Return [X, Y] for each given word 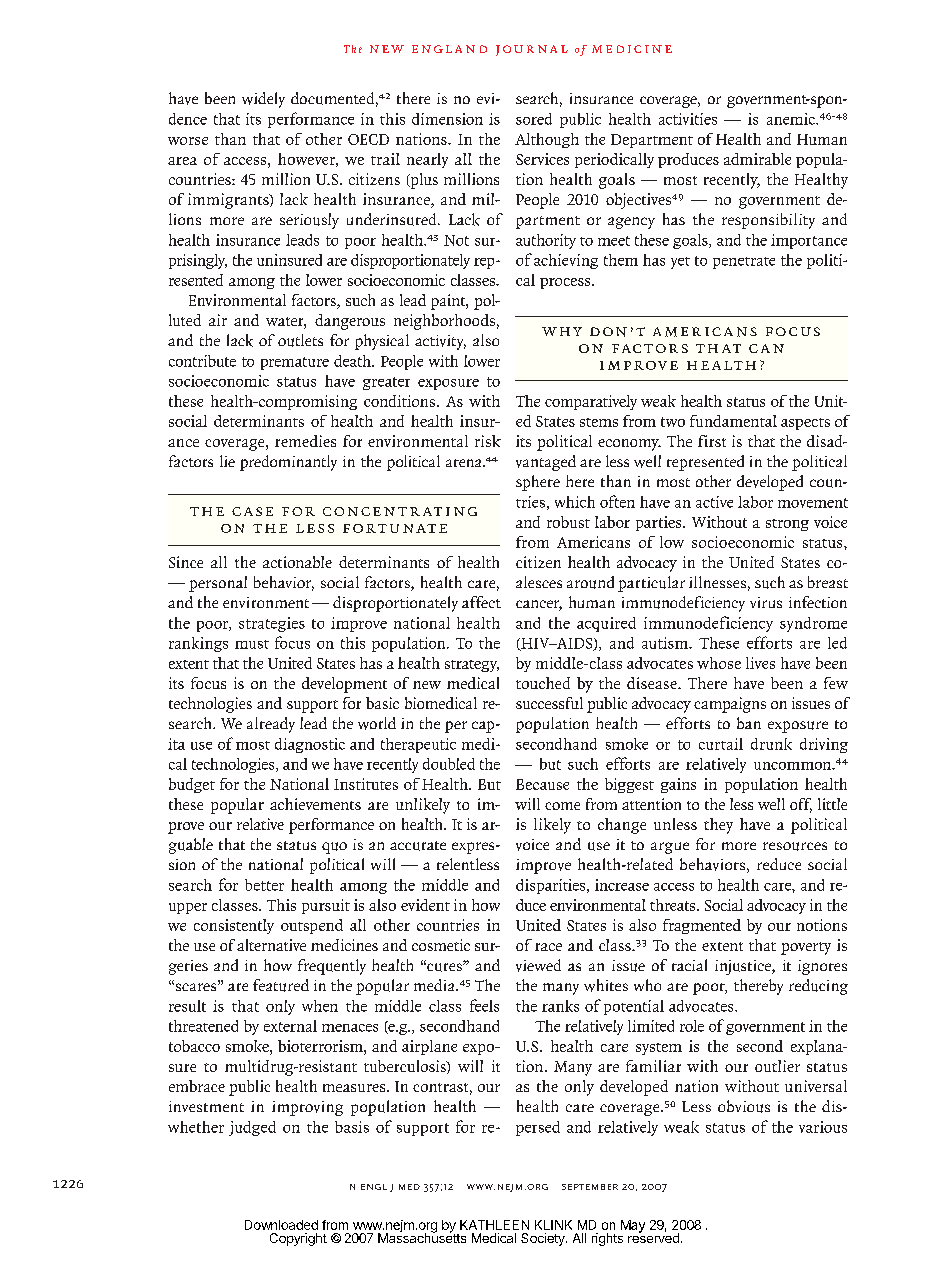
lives [760, 663]
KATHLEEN [494, 1225]
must [252, 644]
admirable [757, 159]
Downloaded [281, 1225]
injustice [744, 967]
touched [543, 683]
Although [547, 140]
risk [488, 441]
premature [295, 363]
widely [263, 100]
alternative [271, 945]
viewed [538, 965]
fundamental [733, 421]
